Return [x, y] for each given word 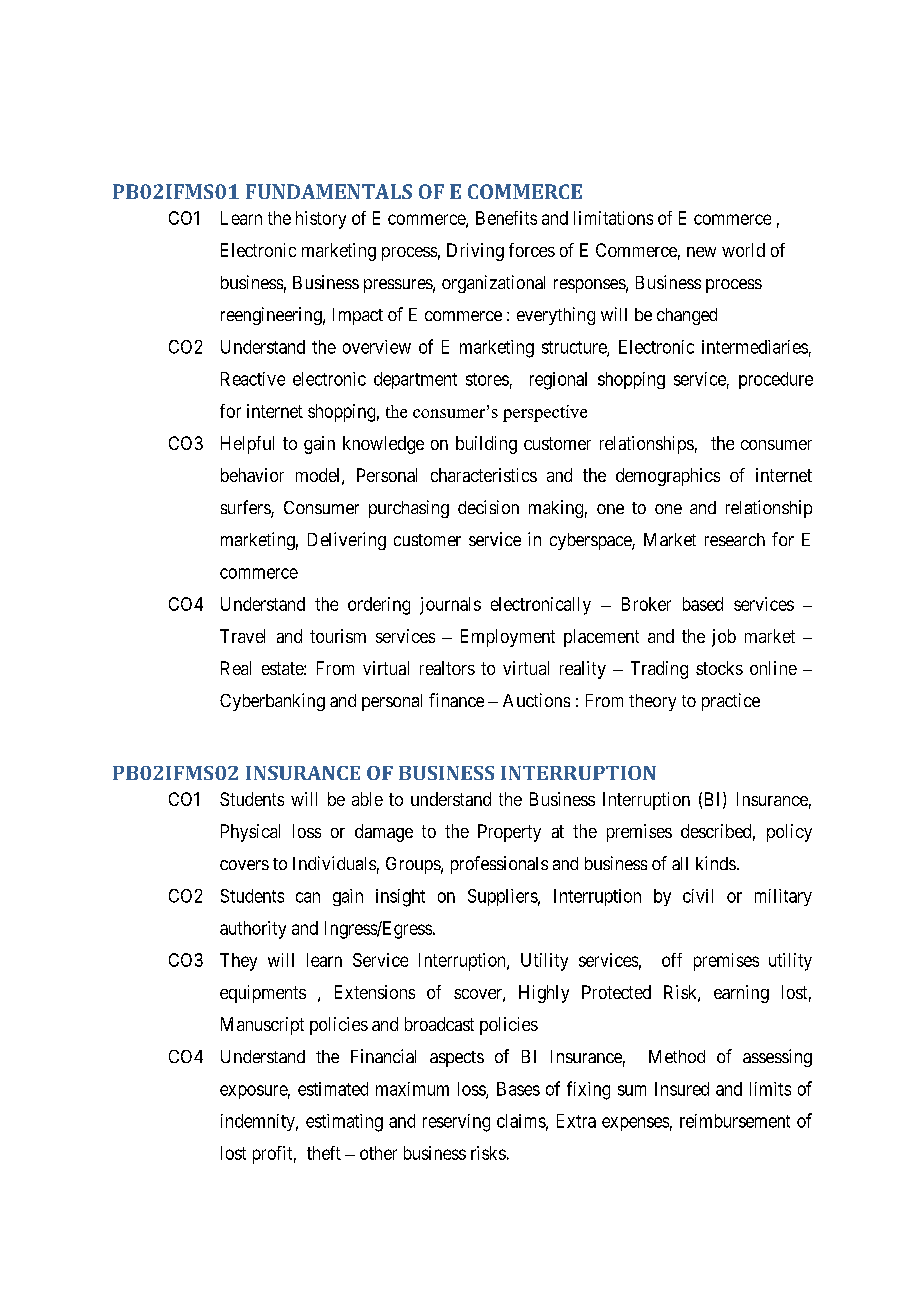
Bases [518, 1089]
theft [324, 1153]
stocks [719, 668]
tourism [338, 636]
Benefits [506, 218]
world [743, 250]
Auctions [536, 700]
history [321, 220]
